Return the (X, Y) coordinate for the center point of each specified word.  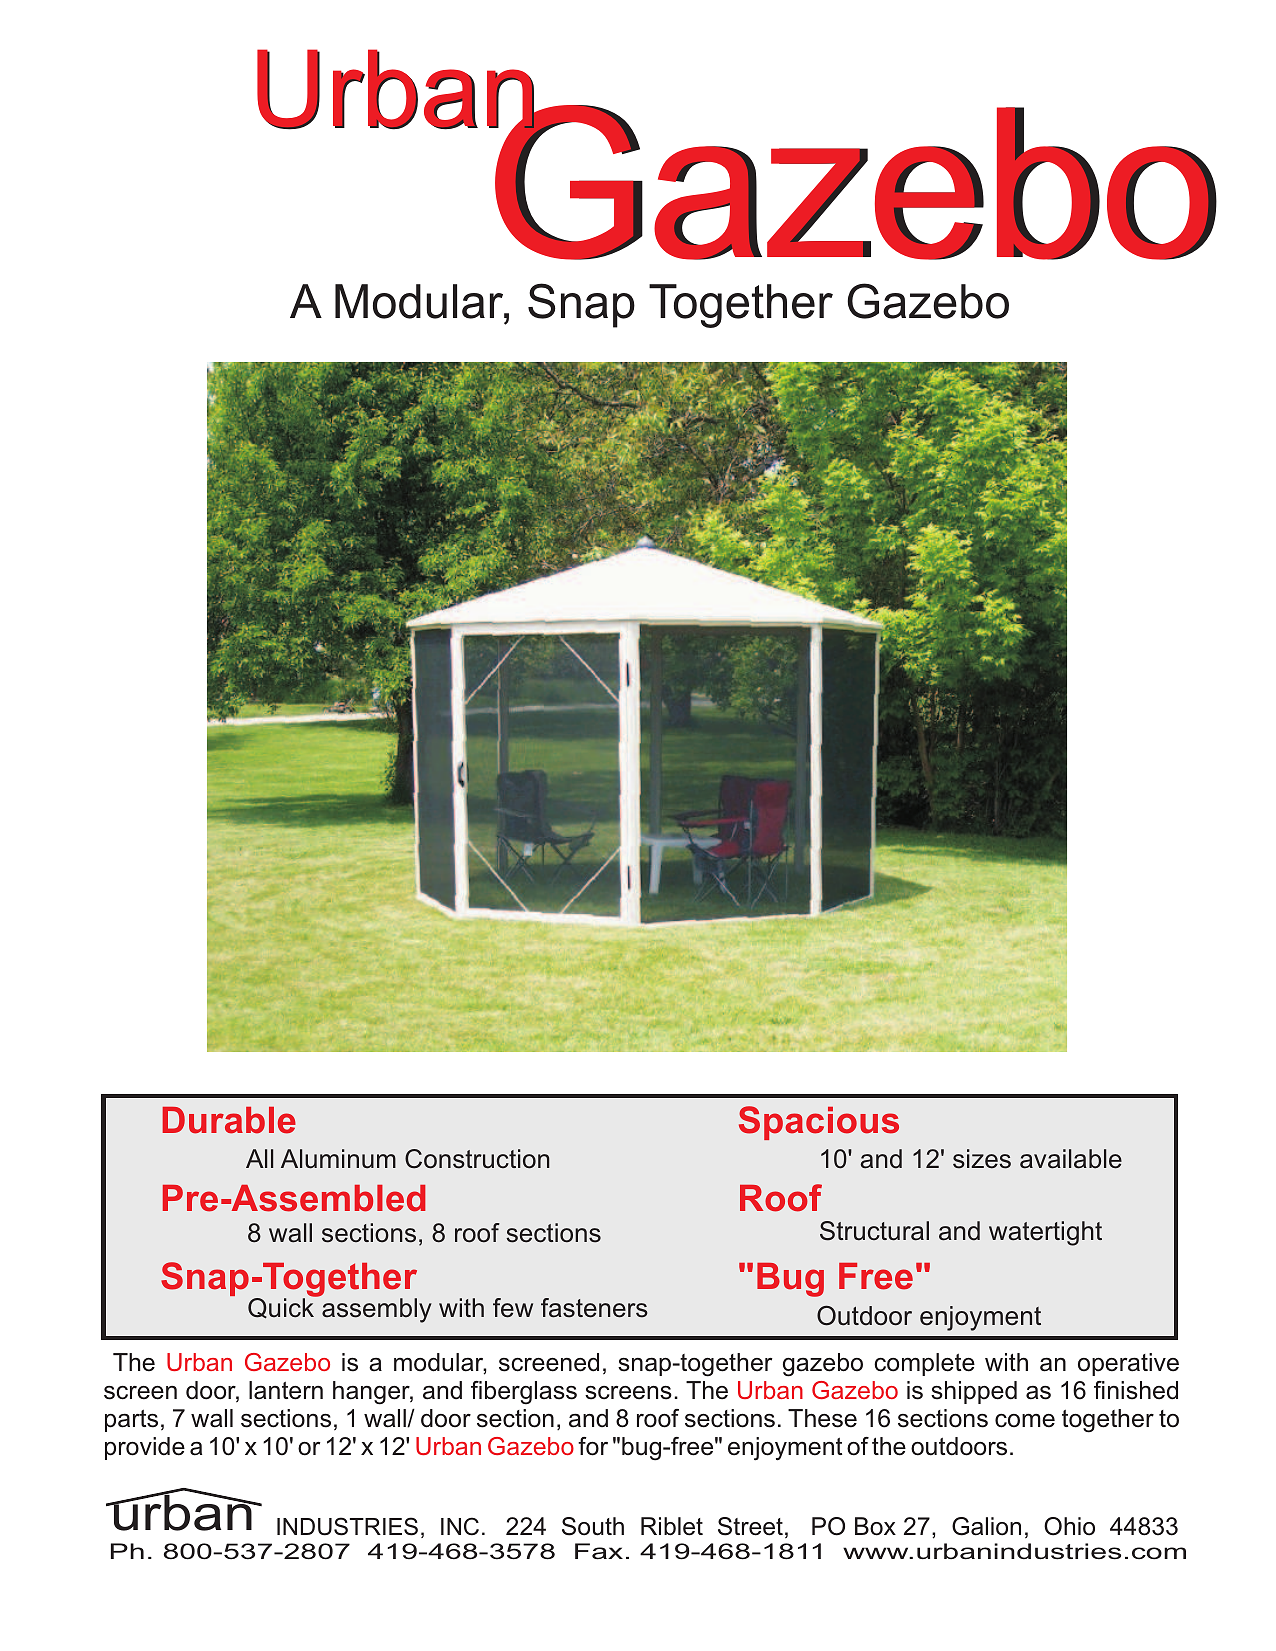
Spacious (819, 1123)
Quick (282, 1307)
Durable (229, 1120)
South (593, 1526)
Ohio (1069, 1526)
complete (924, 1364)
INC (460, 1526)
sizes (982, 1159)
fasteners (594, 1308)
